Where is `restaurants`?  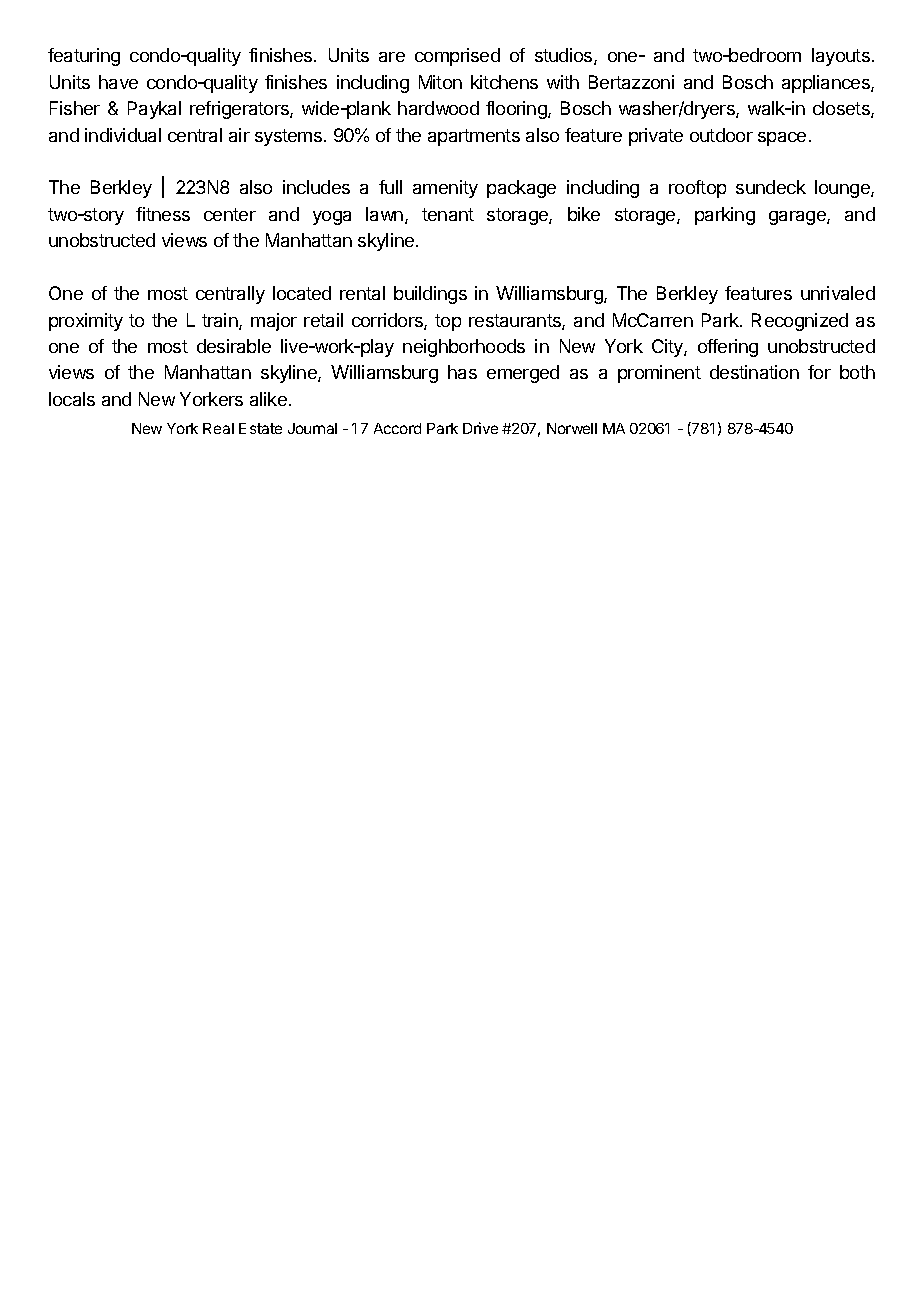 restaurants is located at coordinates (516, 322).
